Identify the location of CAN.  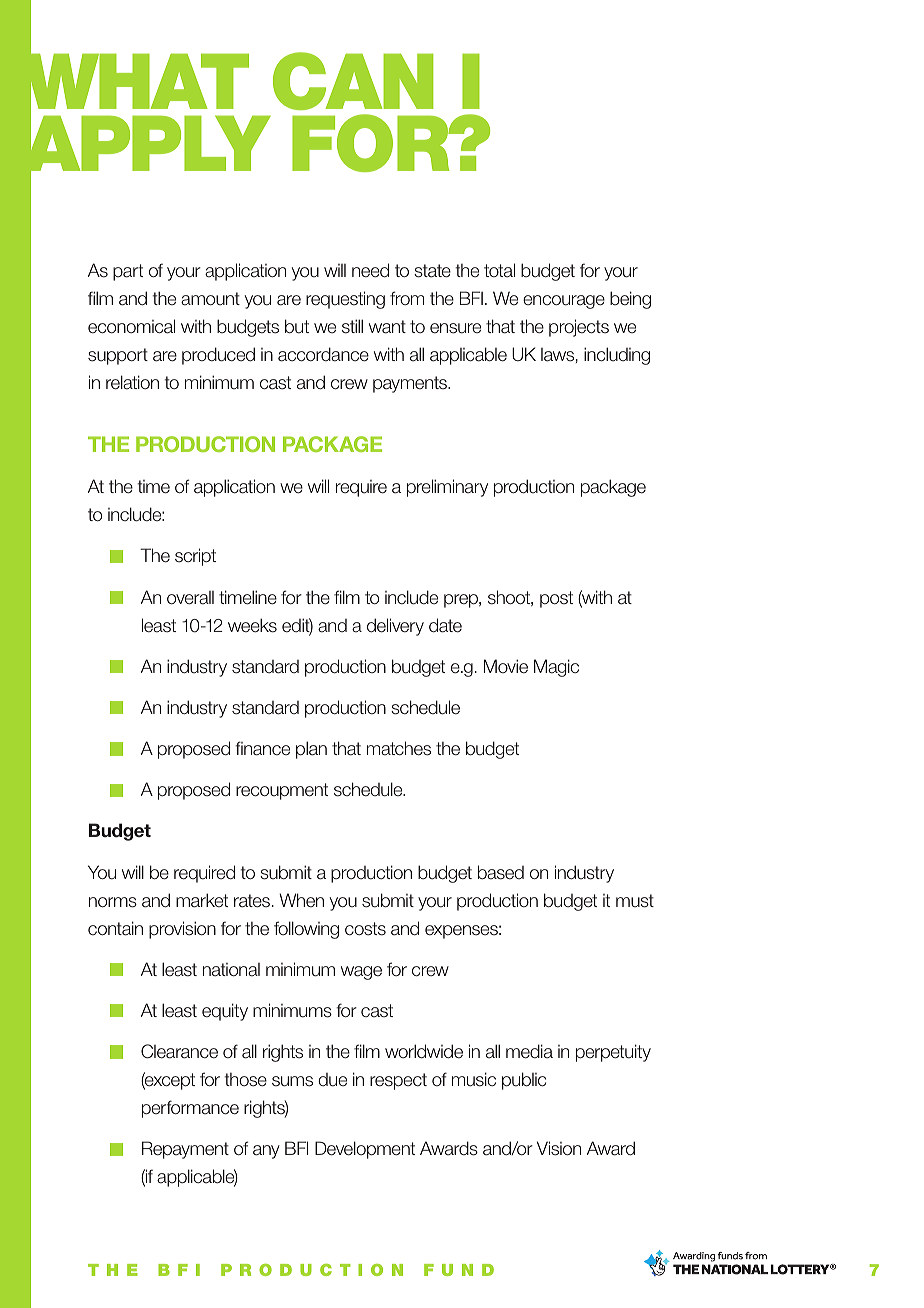
(353, 81).
